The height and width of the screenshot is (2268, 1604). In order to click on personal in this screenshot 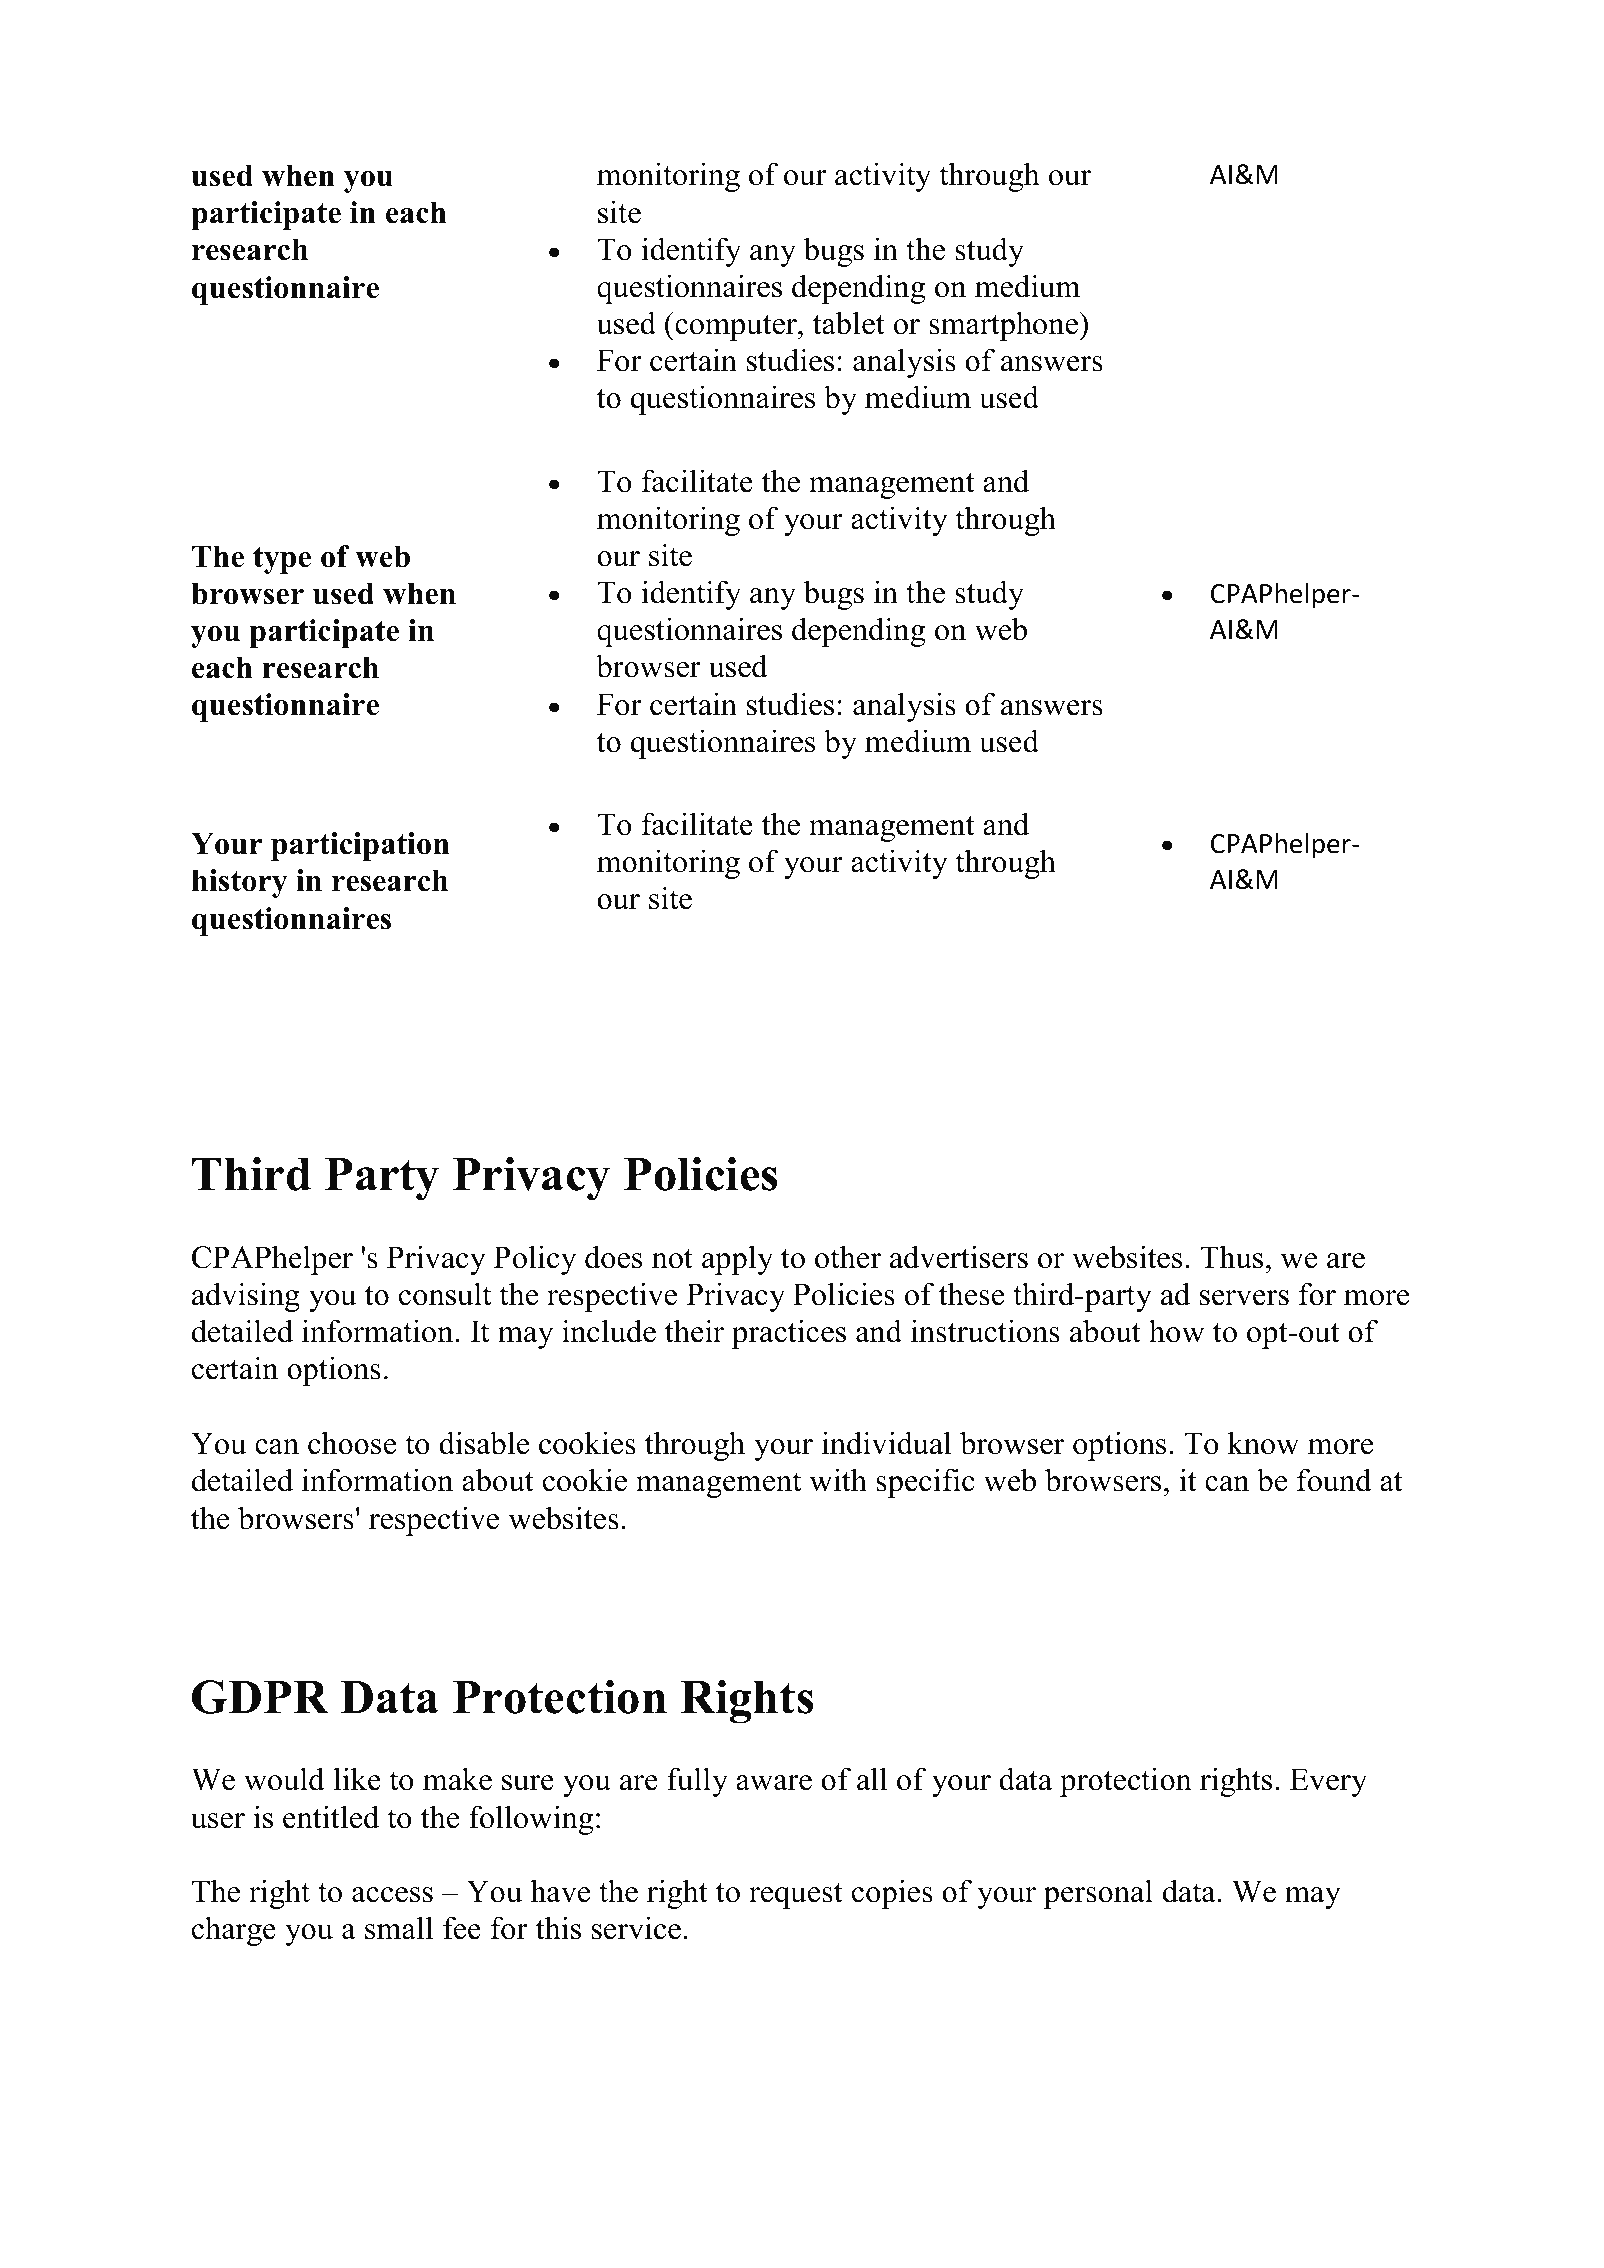, I will do `click(1098, 1894)`.
